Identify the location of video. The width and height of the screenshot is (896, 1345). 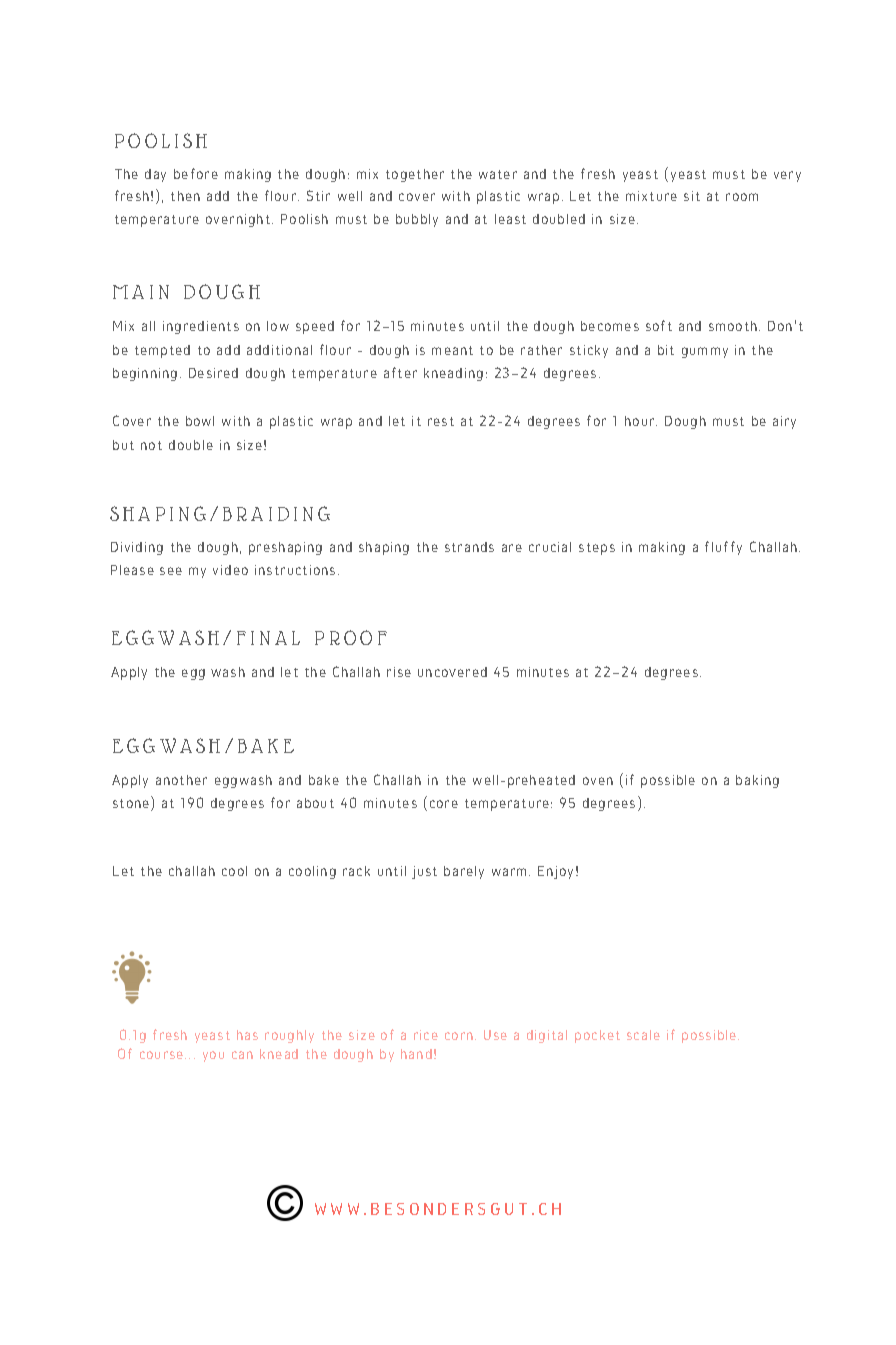
(230, 570).
